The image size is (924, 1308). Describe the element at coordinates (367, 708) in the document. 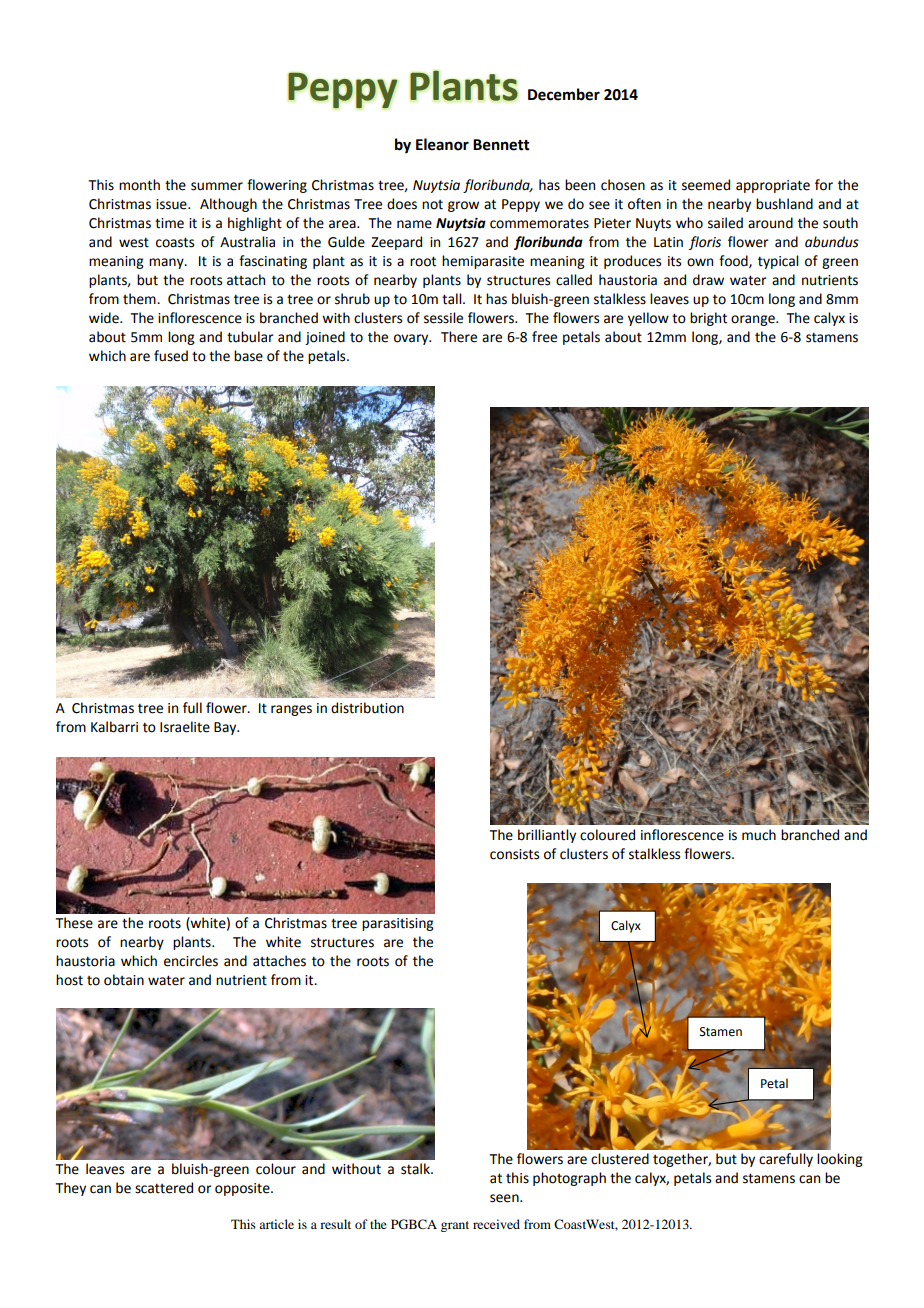

I see `distribution` at that location.
